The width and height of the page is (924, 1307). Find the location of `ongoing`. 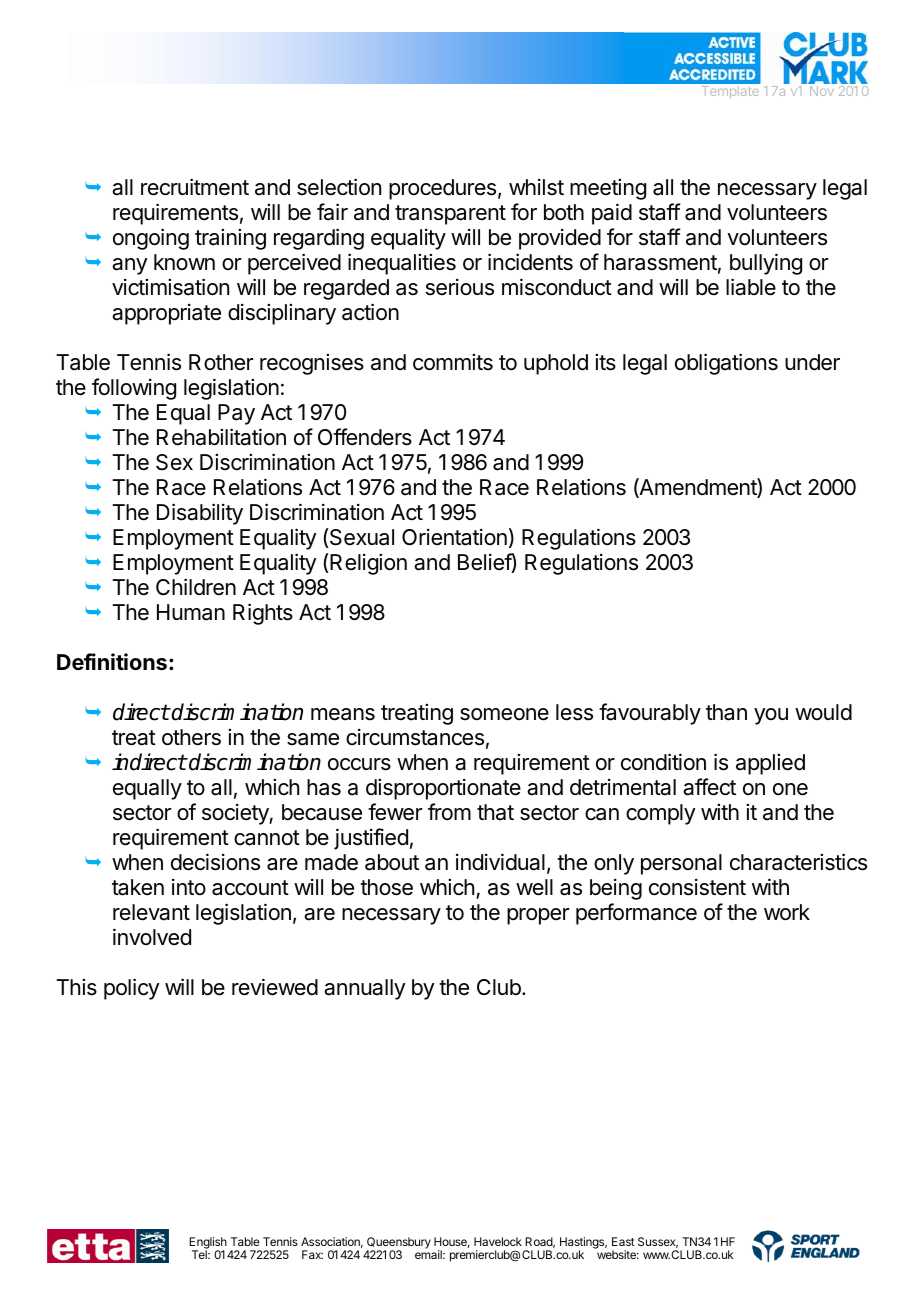

ongoing is located at coordinates (151, 239).
